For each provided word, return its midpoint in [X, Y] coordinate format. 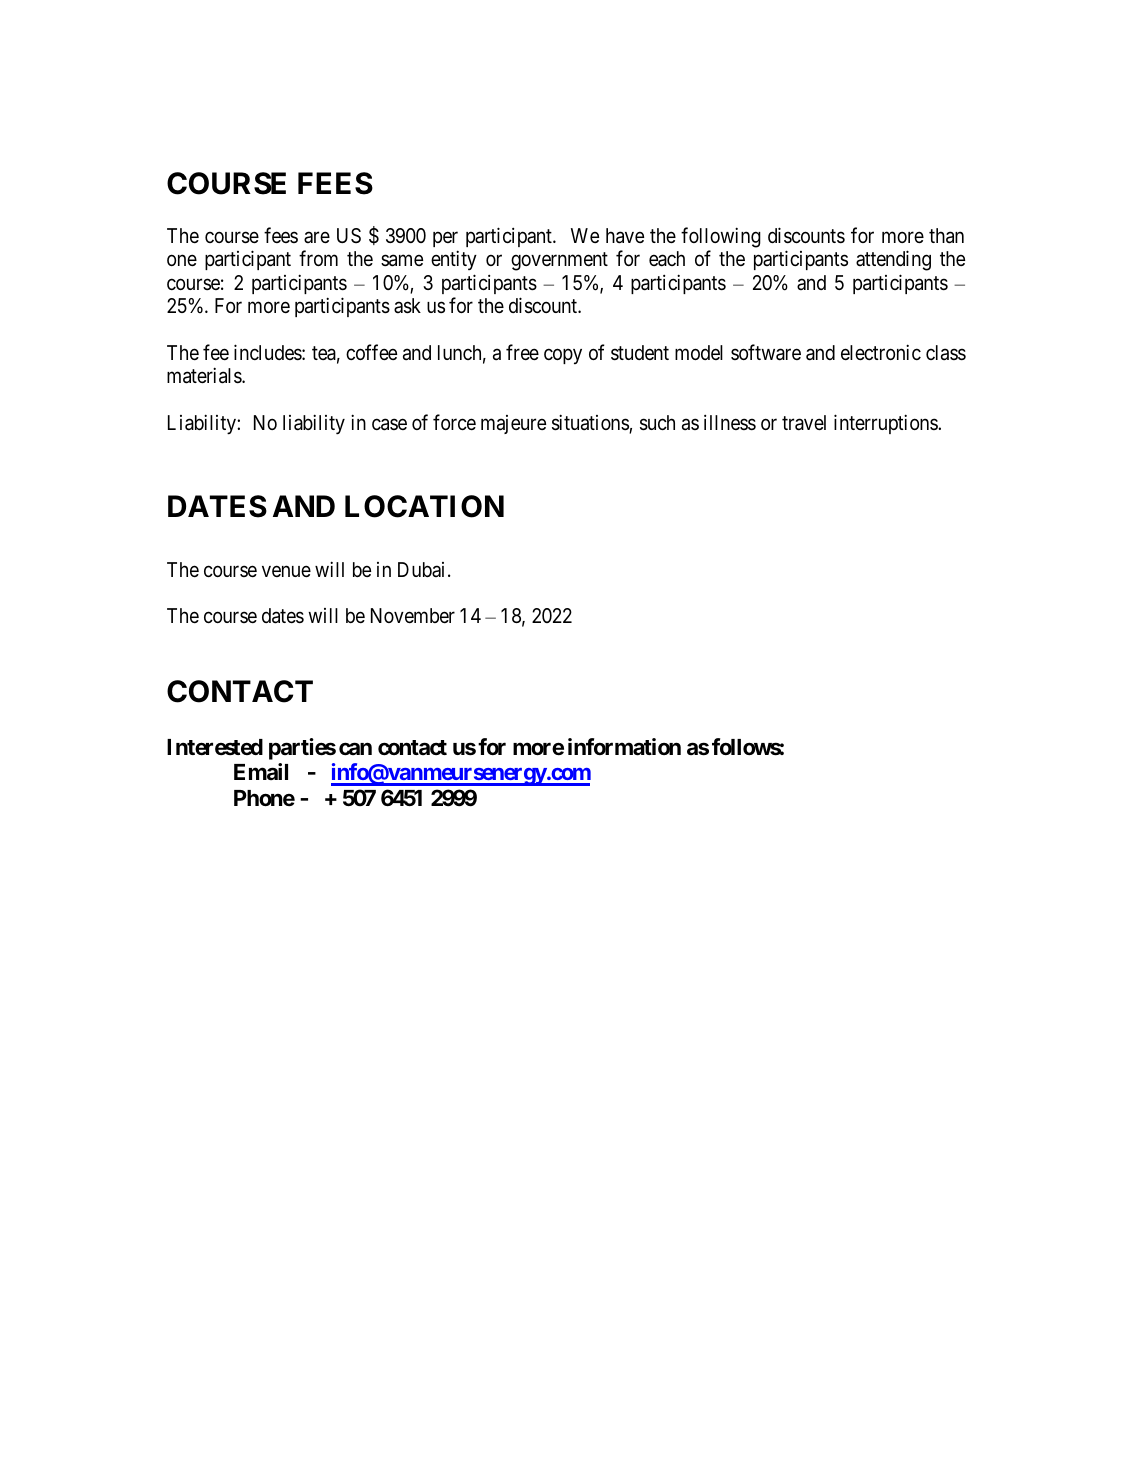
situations [591, 423]
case [389, 425]
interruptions [886, 424]
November [413, 615]
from [318, 258]
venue [286, 571]
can [355, 749]
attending [893, 260]
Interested [215, 747]
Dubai [421, 569]
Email [261, 771]
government [559, 261]
